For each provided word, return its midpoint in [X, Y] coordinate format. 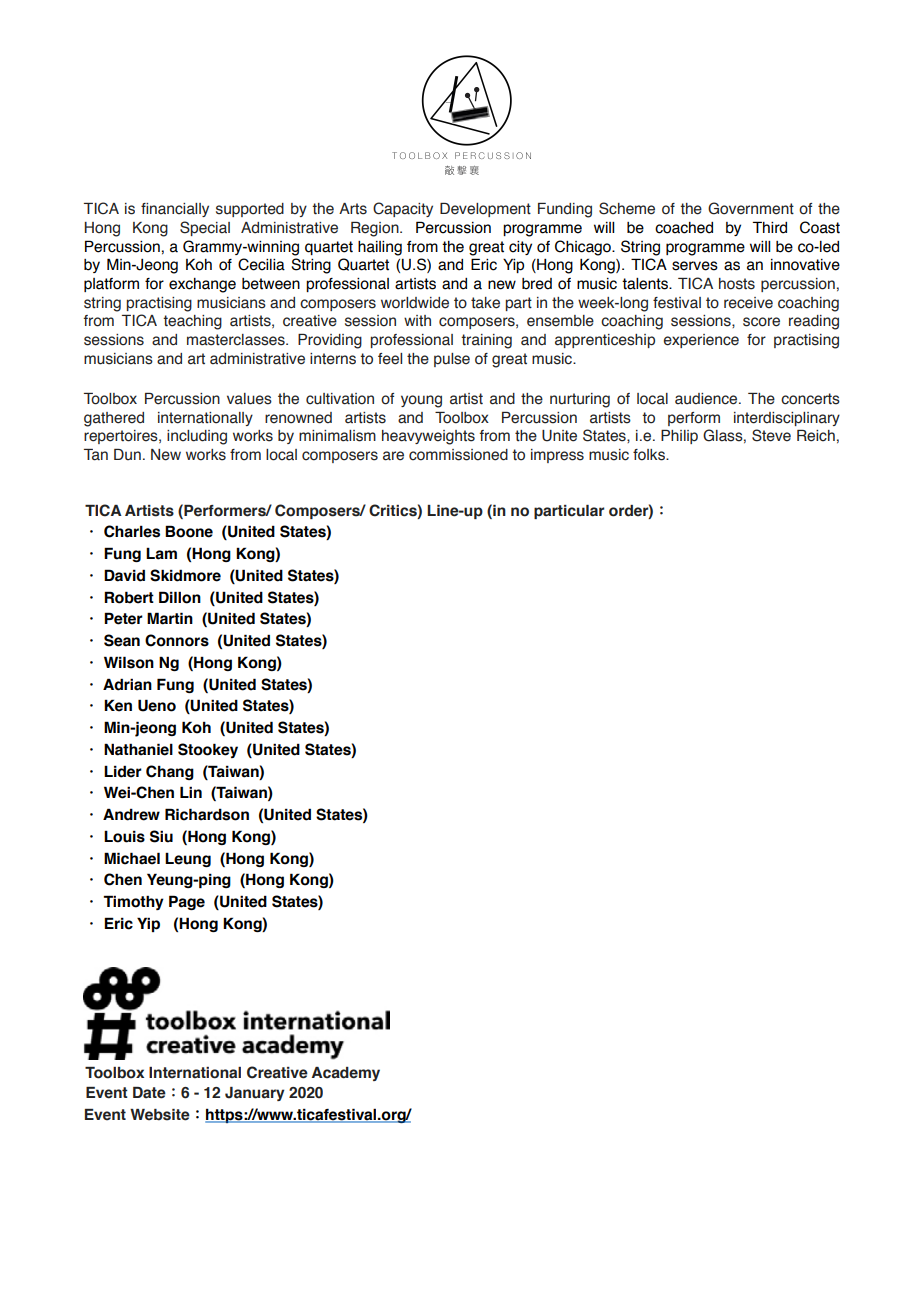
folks [650, 455]
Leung [188, 859]
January [255, 1094]
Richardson [207, 814]
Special [205, 228]
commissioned [458, 455]
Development [485, 210]
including [197, 437]
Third [769, 227]
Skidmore [185, 575]
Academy [346, 1074]
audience [707, 399]
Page [187, 902]
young [421, 401]
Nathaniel [138, 749]
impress [557, 456]
